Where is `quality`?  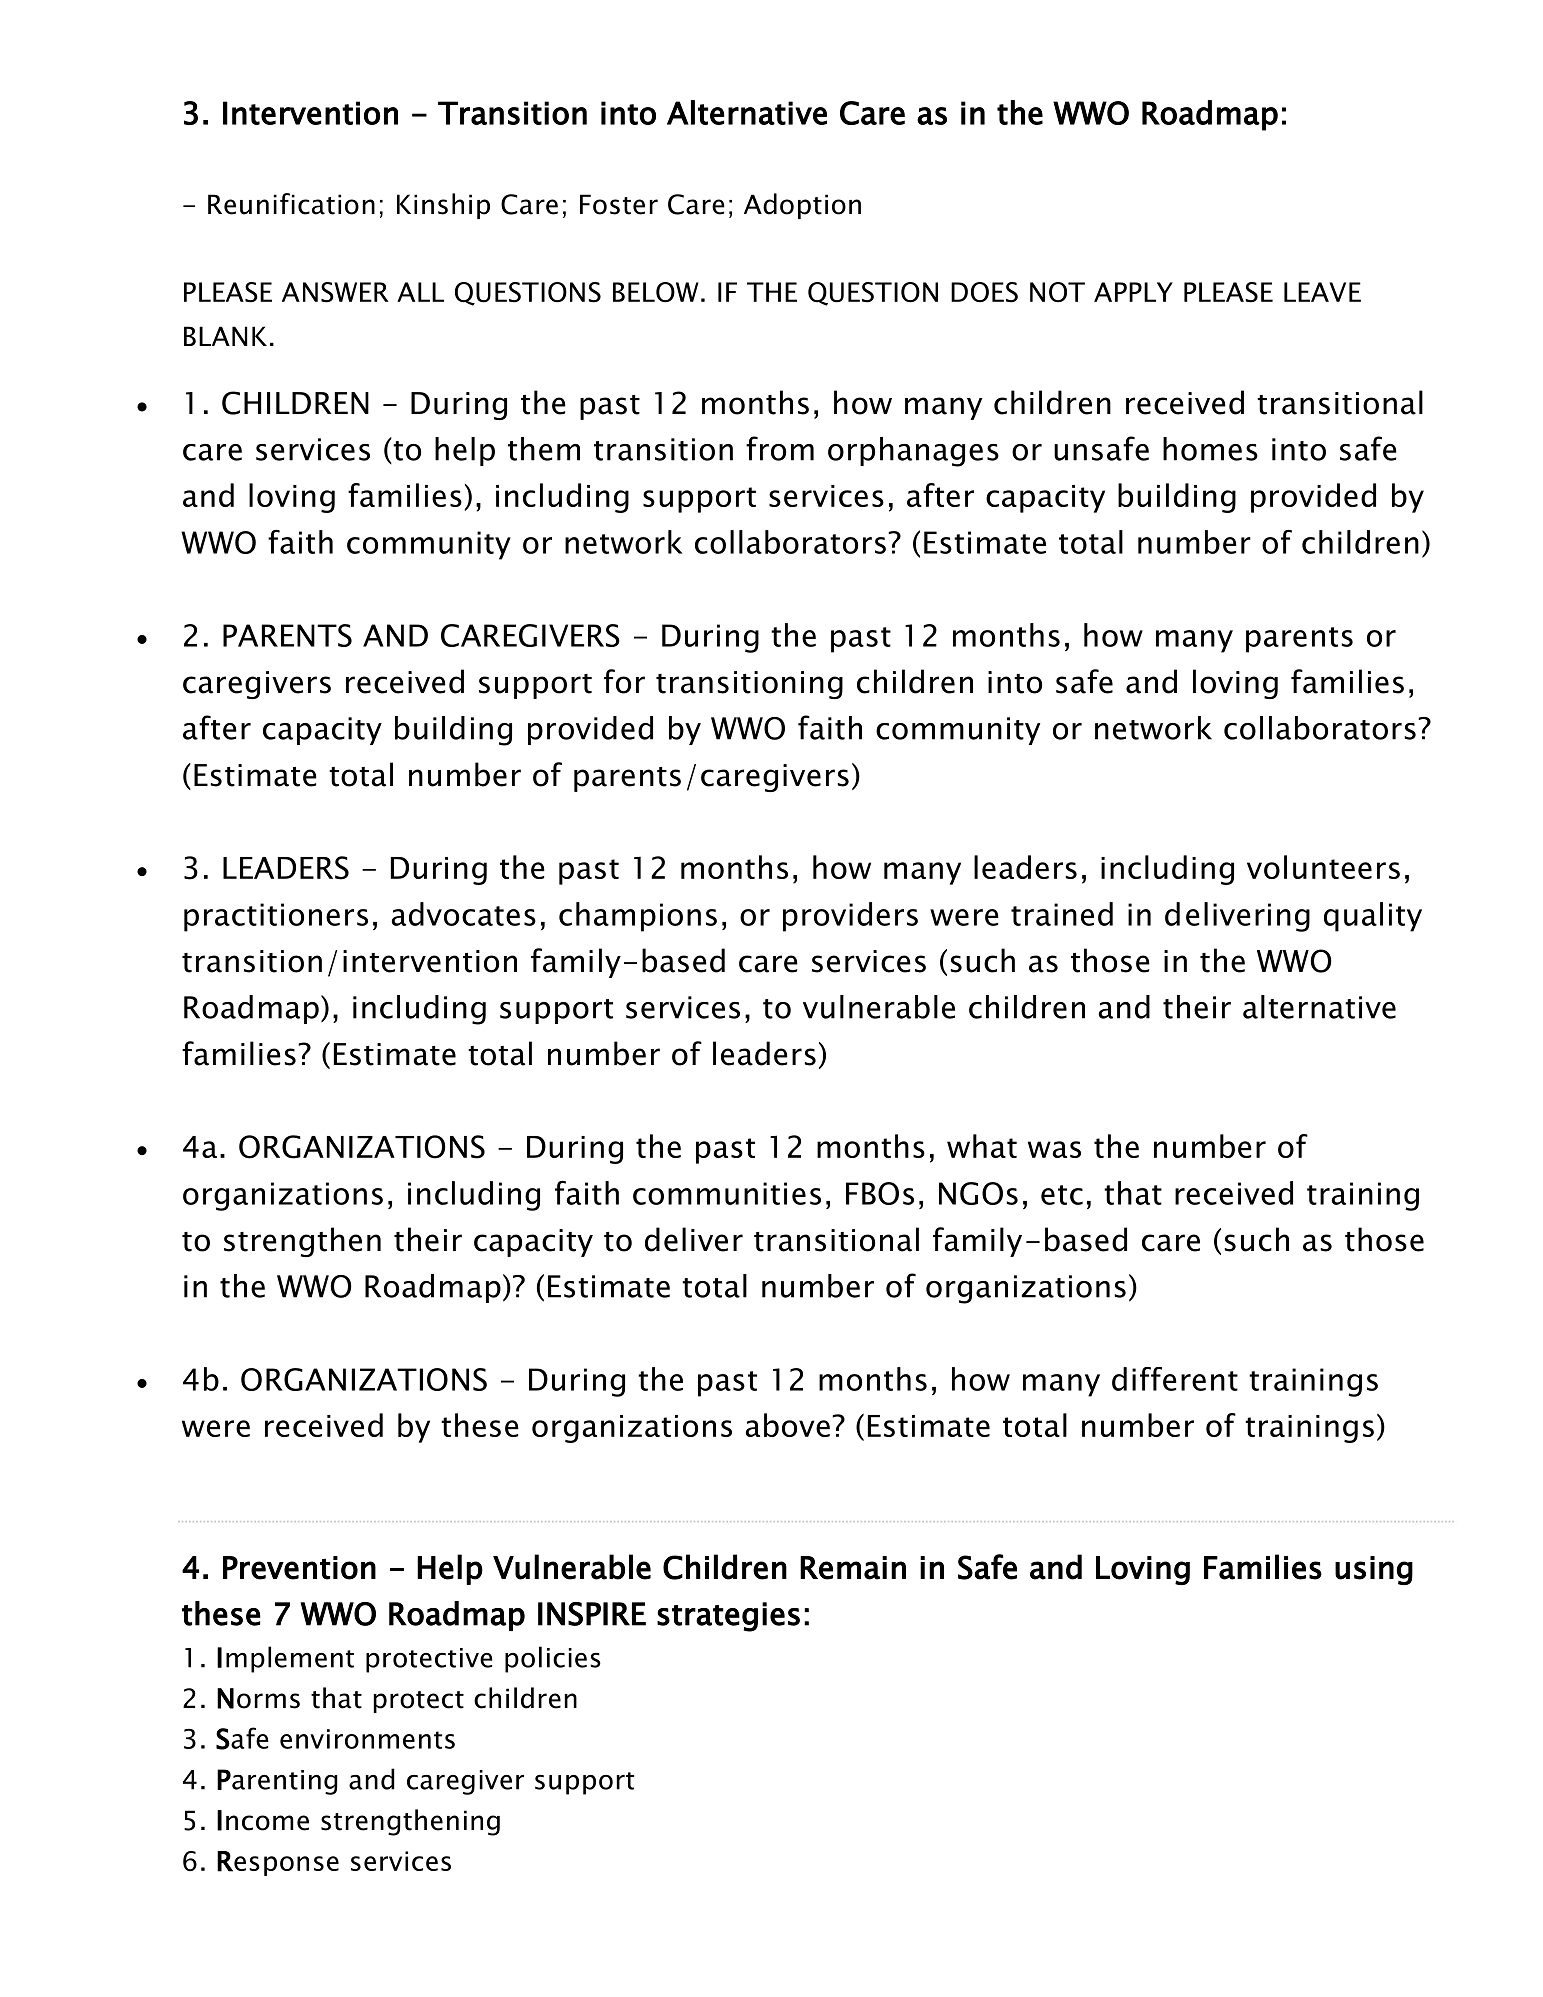
quality is located at coordinates (1373, 917).
